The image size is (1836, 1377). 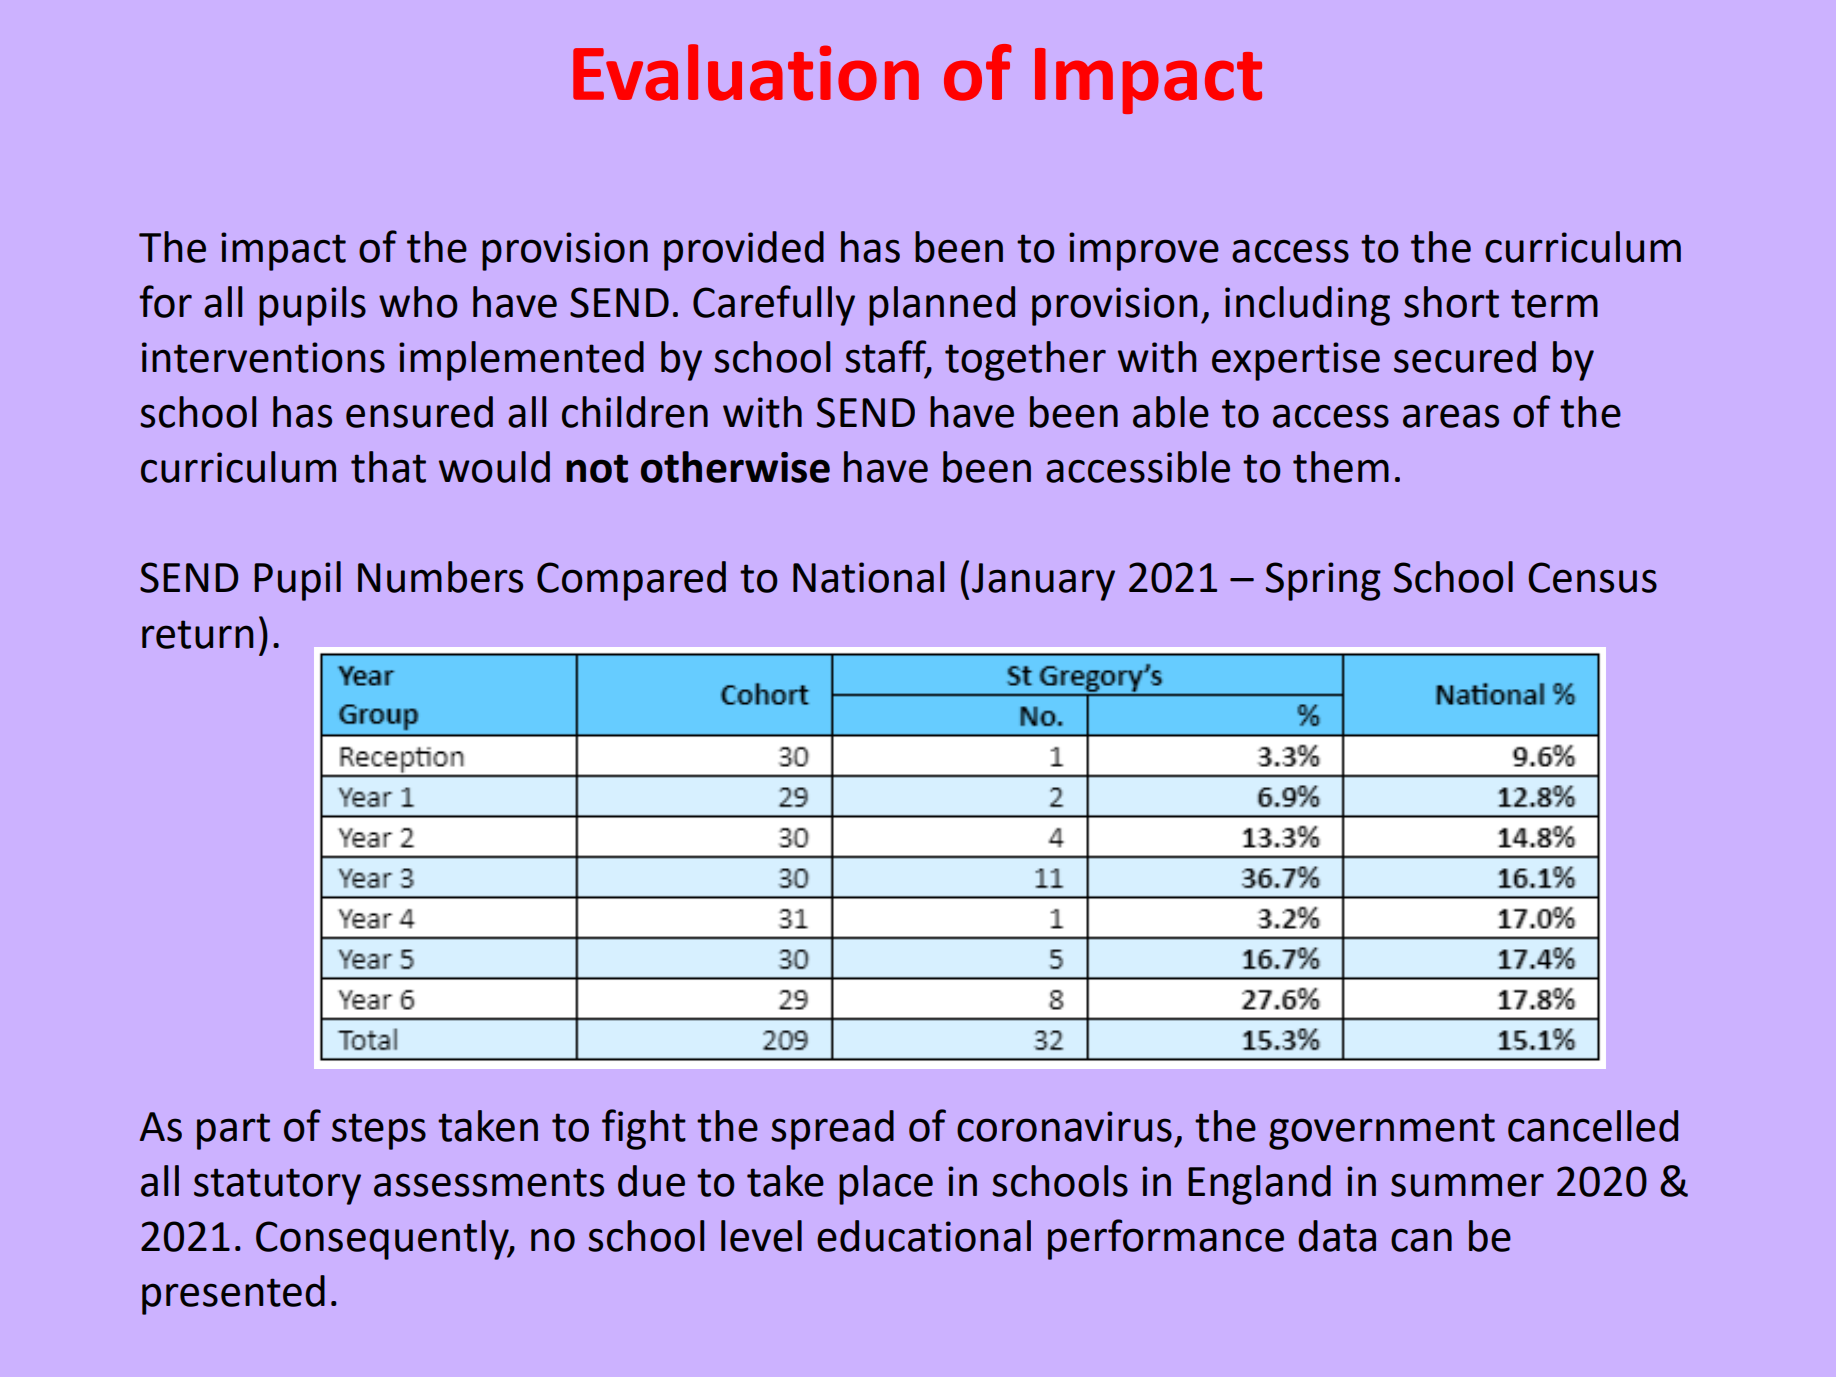 I want to click on improve, so click(x=1144, y=251).
